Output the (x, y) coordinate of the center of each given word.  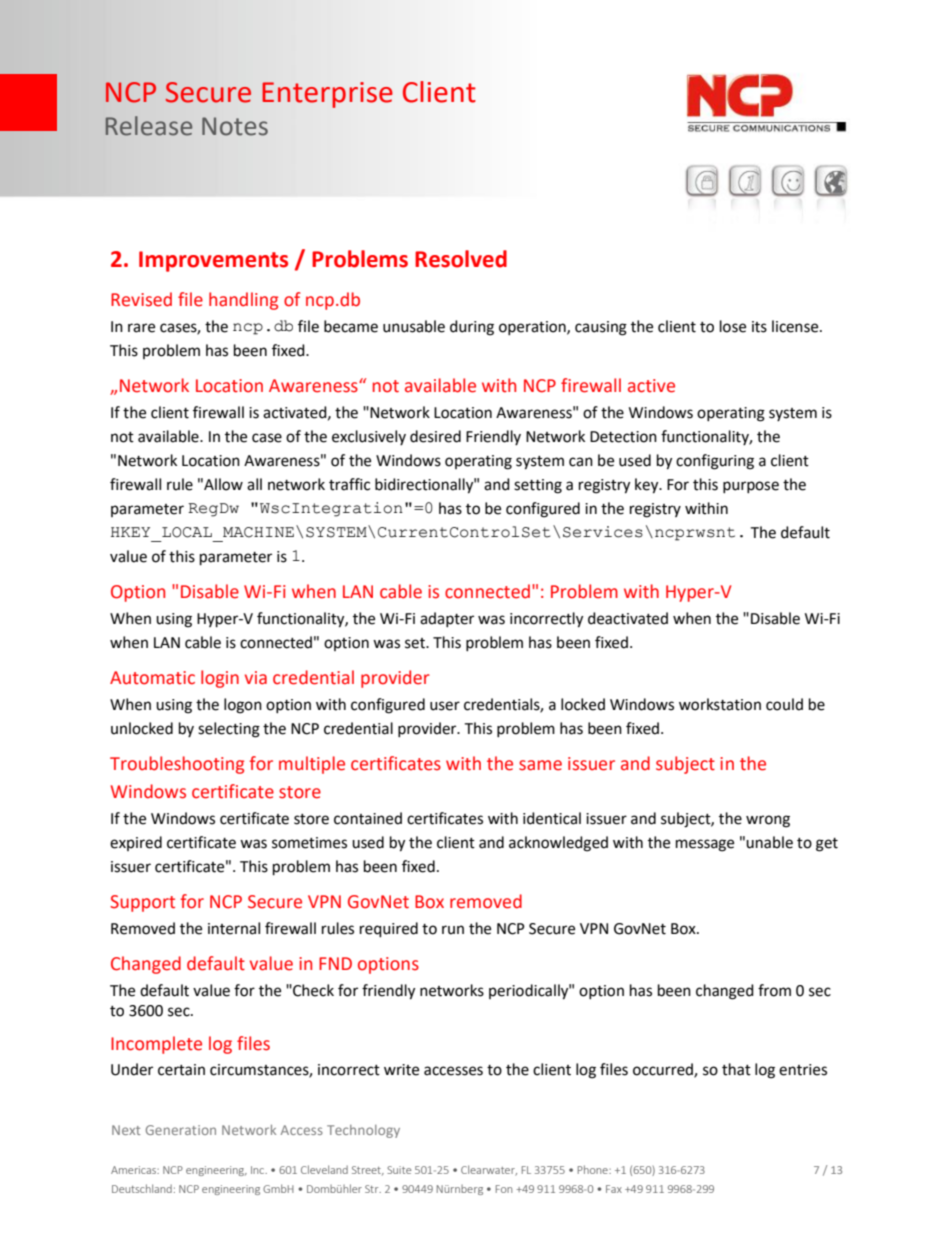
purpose (751, 487)
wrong (768, 821)
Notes (235, 126)
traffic (349, 484)
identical (552, 818)
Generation (181, 1130)
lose (733, 326)
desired (435, 436)
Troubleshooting (177, 765)
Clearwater (489, 1170)
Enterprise (327, 95)
